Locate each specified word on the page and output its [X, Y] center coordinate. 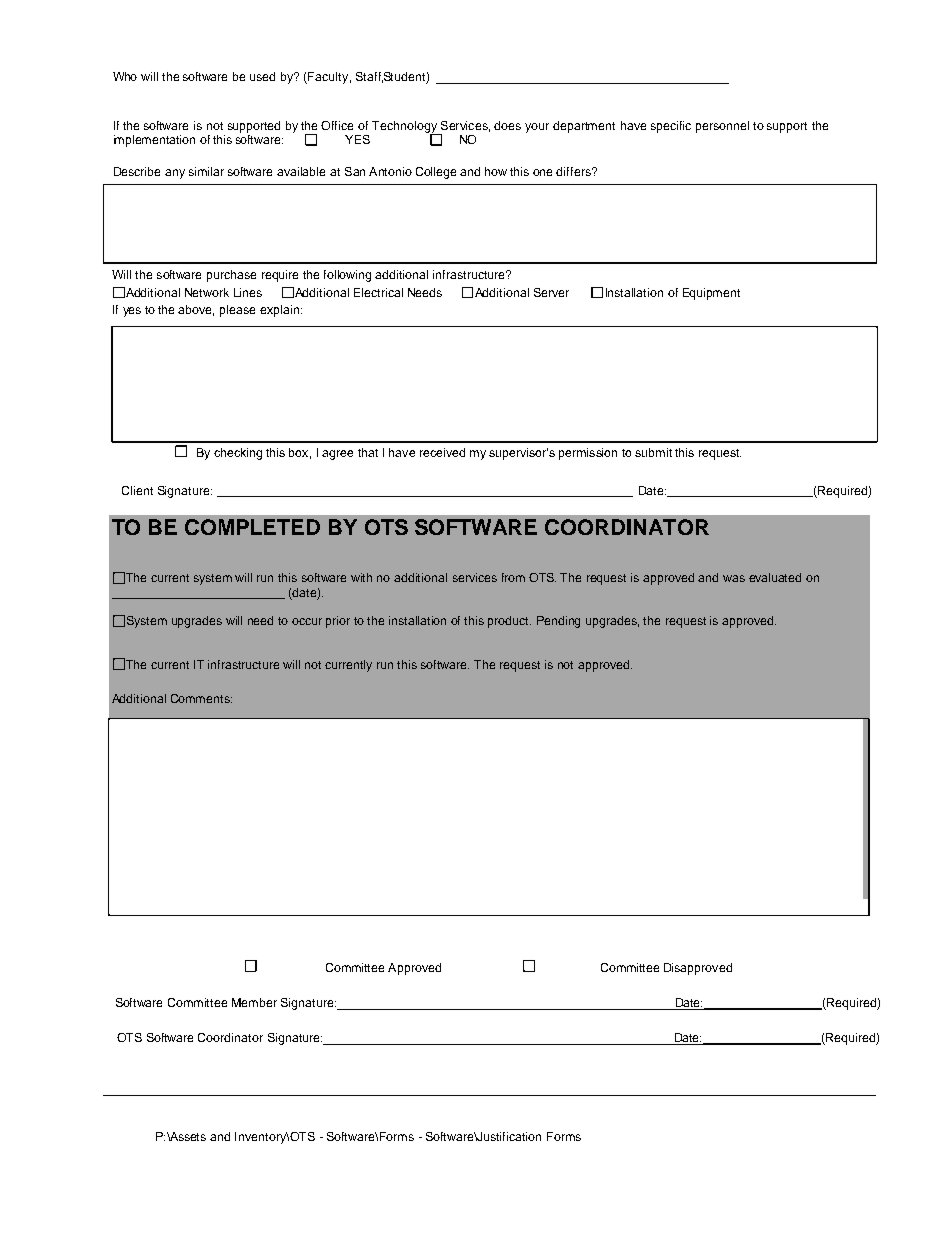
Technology [405, 128]
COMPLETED [252, 527]
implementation [154, 141]
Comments [201, 698]
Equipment [711, 294]
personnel [722, 127]
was [734, 578]
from [513, 577]
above [196, 310]
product [509, 622]
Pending [558, 622]
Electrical [378, 292]
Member [254, 1002]
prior [338, 622]
